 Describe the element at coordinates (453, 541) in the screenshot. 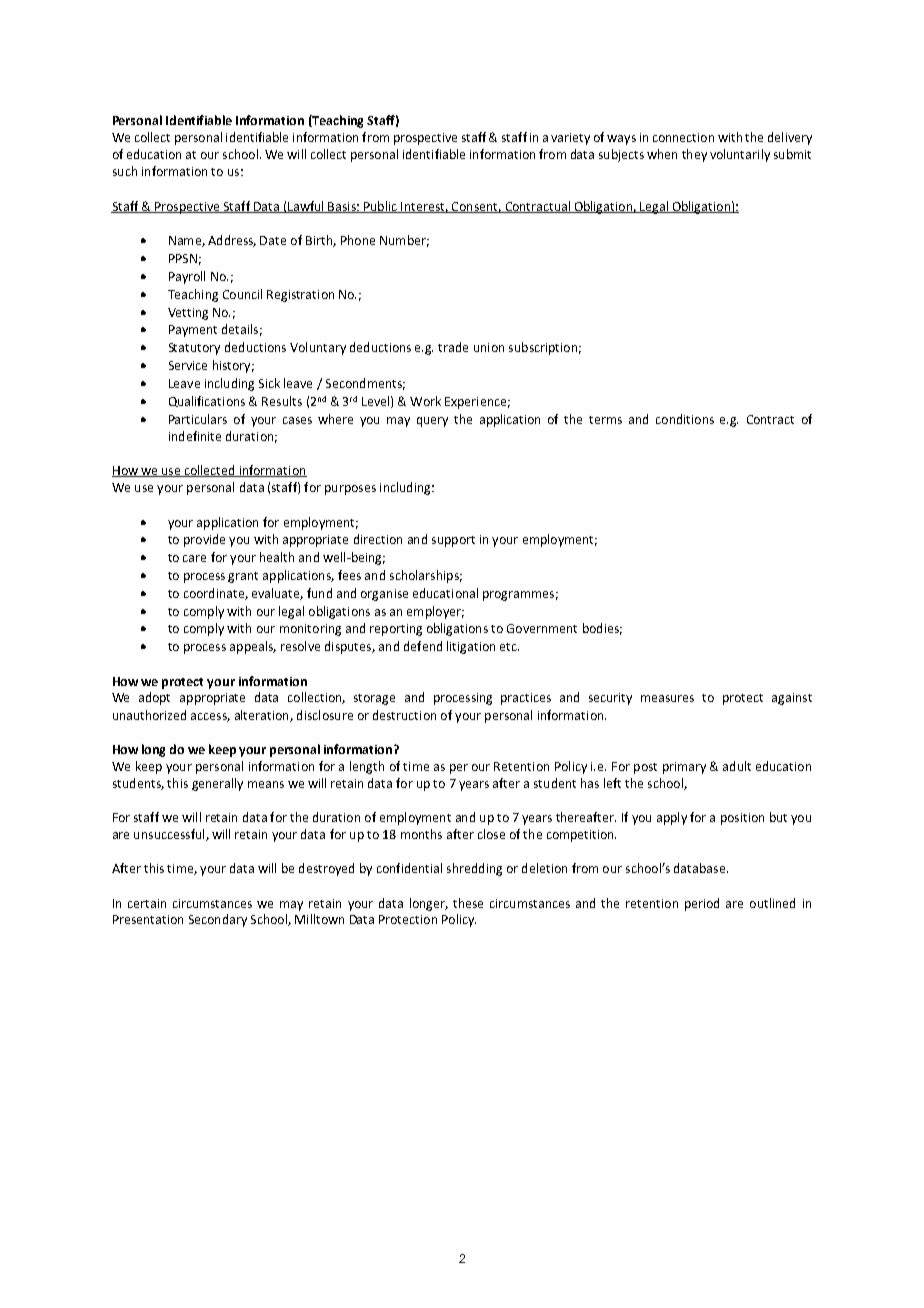

I see `support` at that location.
